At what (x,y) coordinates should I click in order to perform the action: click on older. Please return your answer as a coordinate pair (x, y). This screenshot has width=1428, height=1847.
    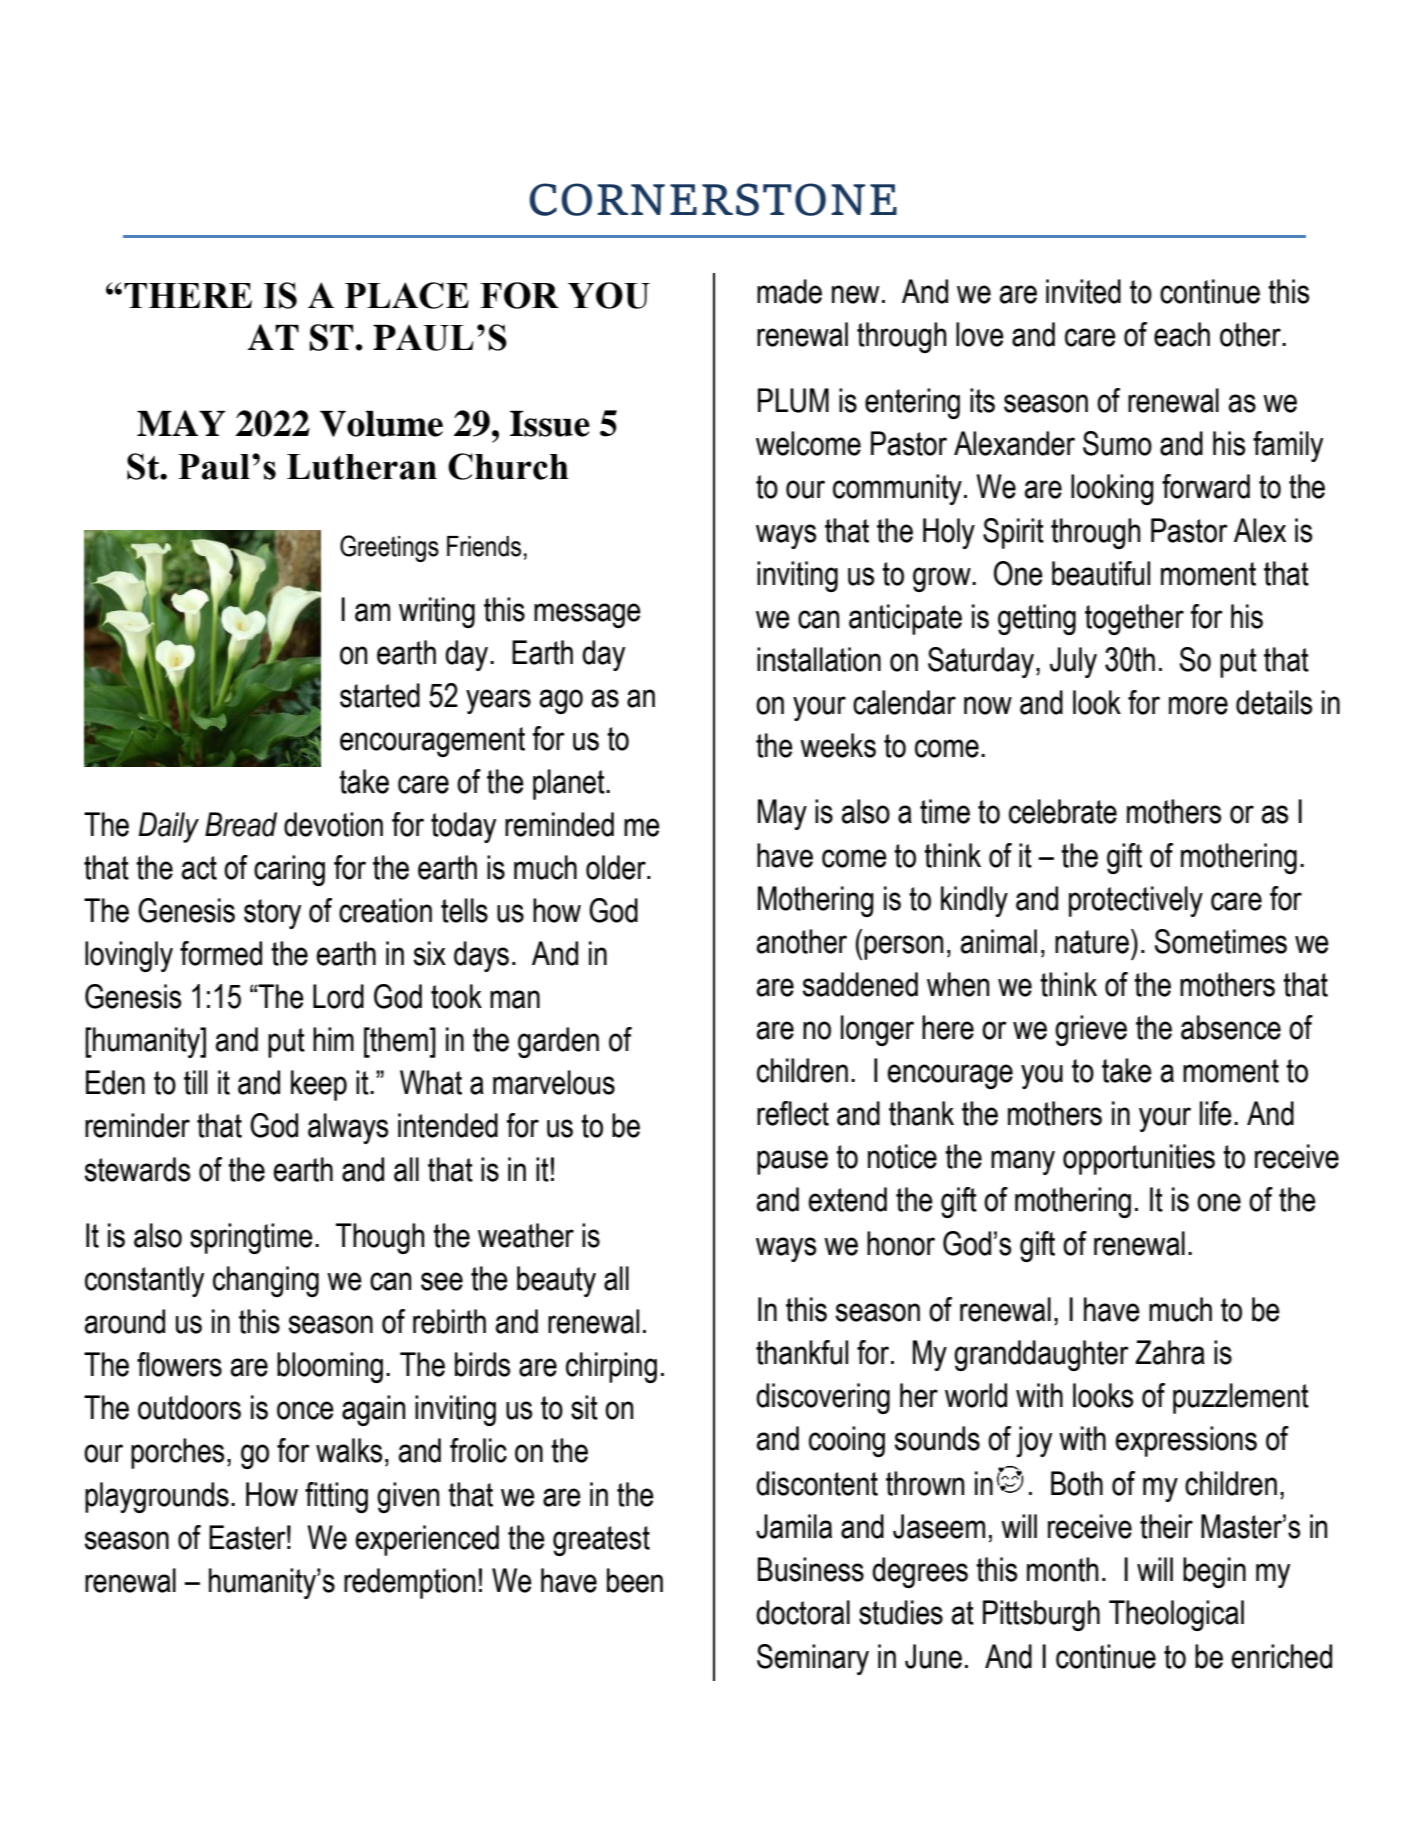
    Looking at the image, I should click on (617, 867).
